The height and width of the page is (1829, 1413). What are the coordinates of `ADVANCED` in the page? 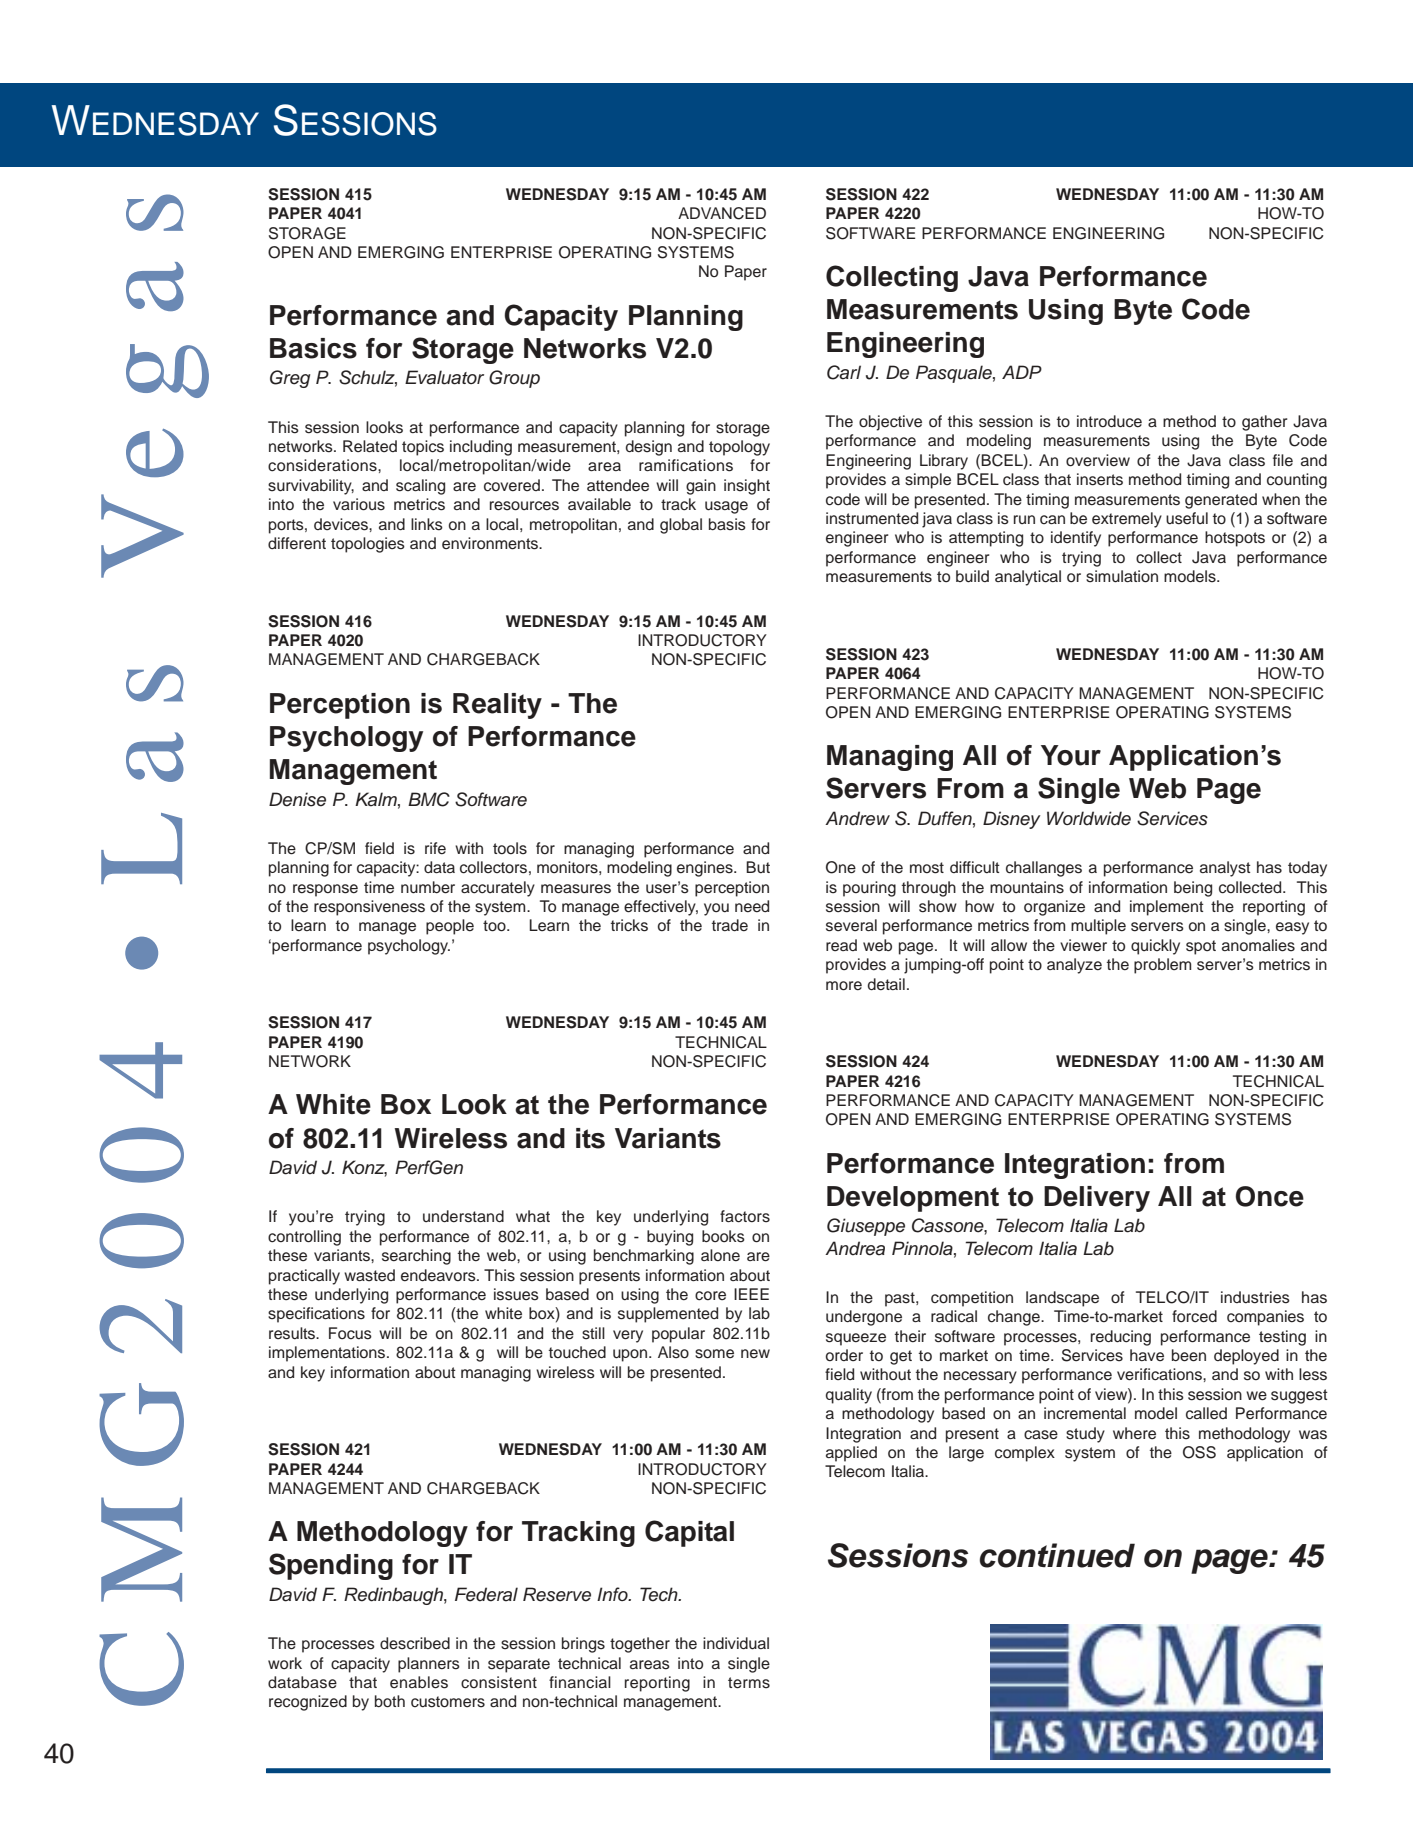 It's located at (722, 213).
